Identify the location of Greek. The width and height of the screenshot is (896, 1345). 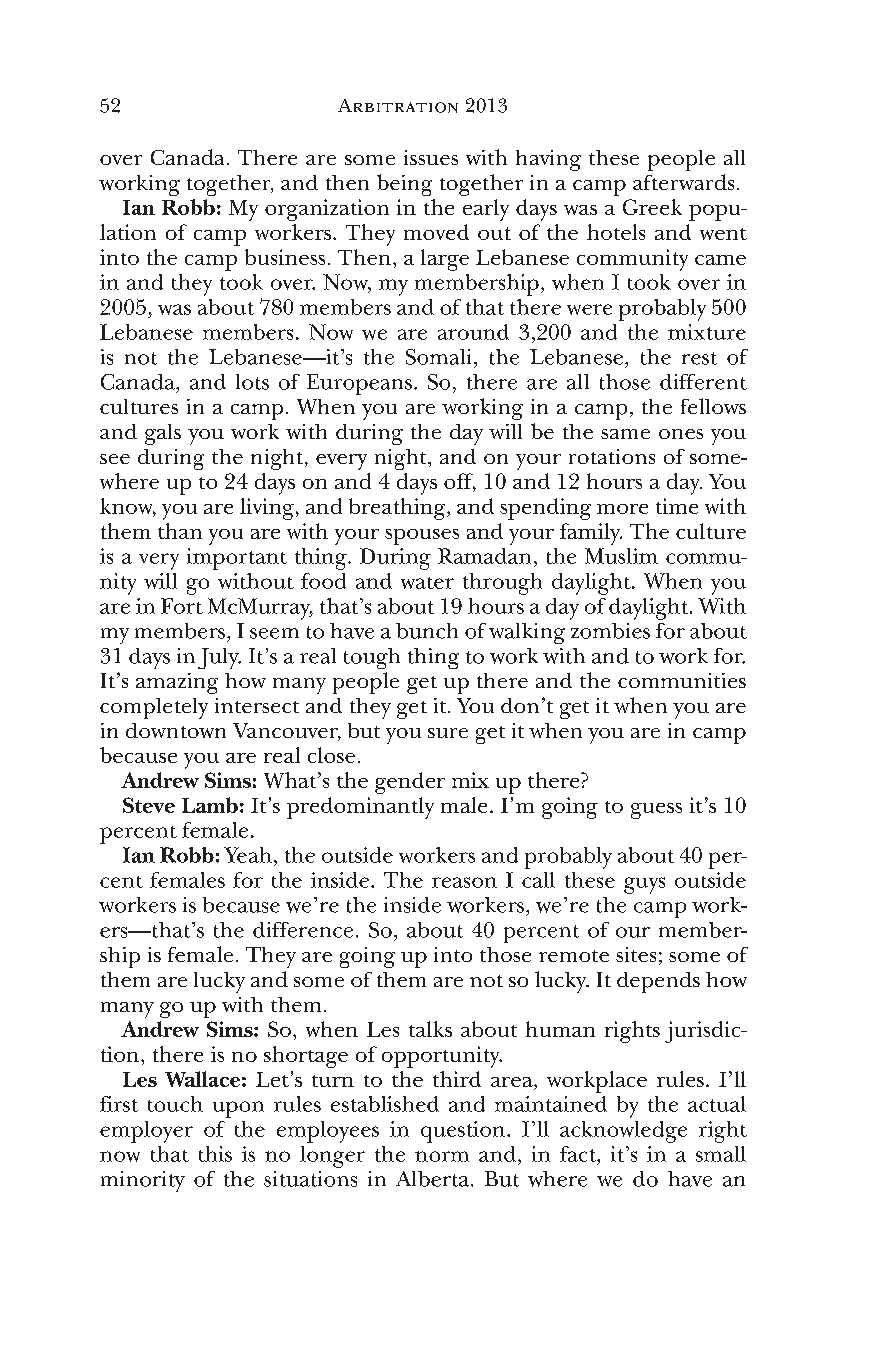
(652, 207).
